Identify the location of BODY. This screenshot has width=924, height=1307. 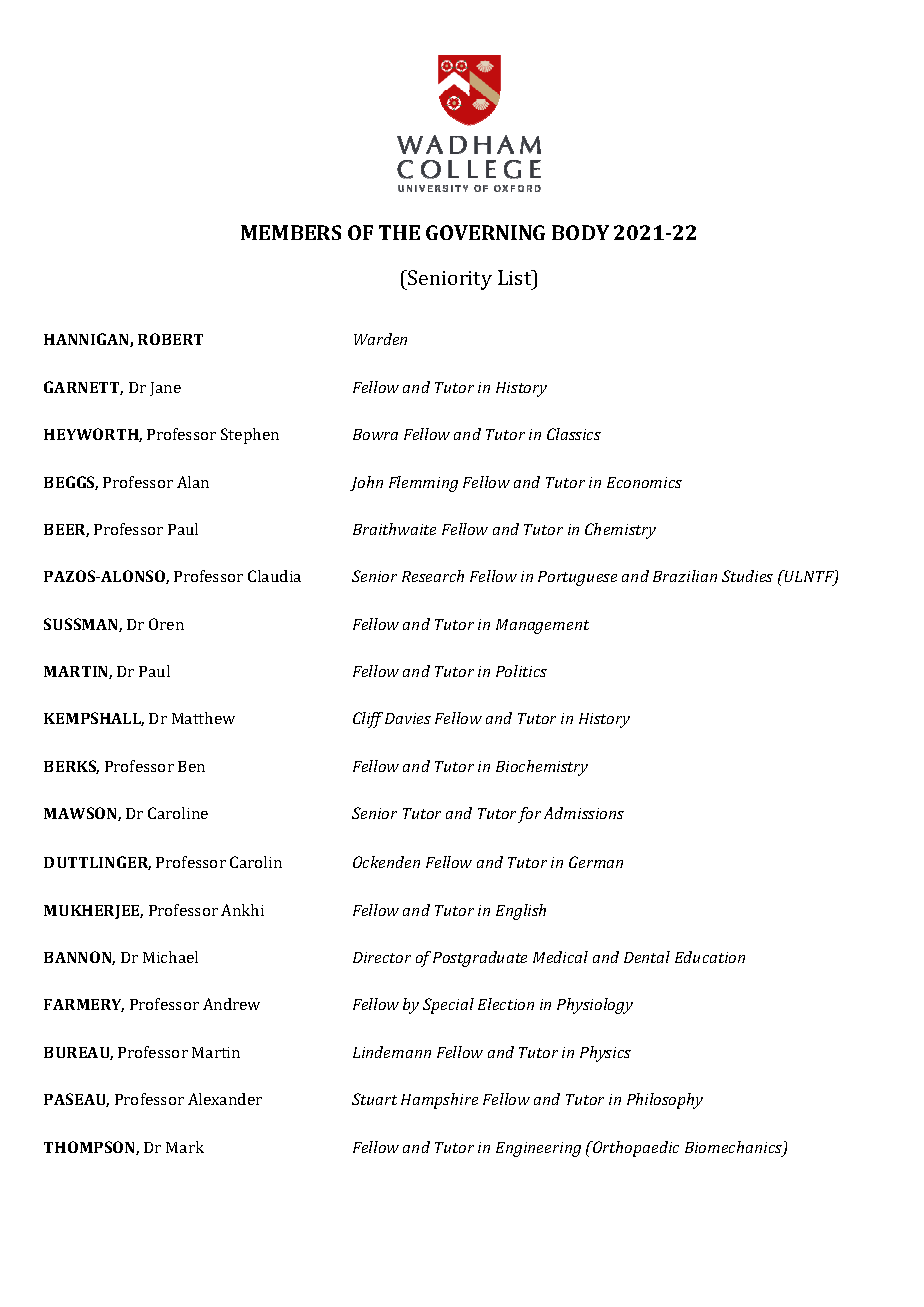
(580, 232).
